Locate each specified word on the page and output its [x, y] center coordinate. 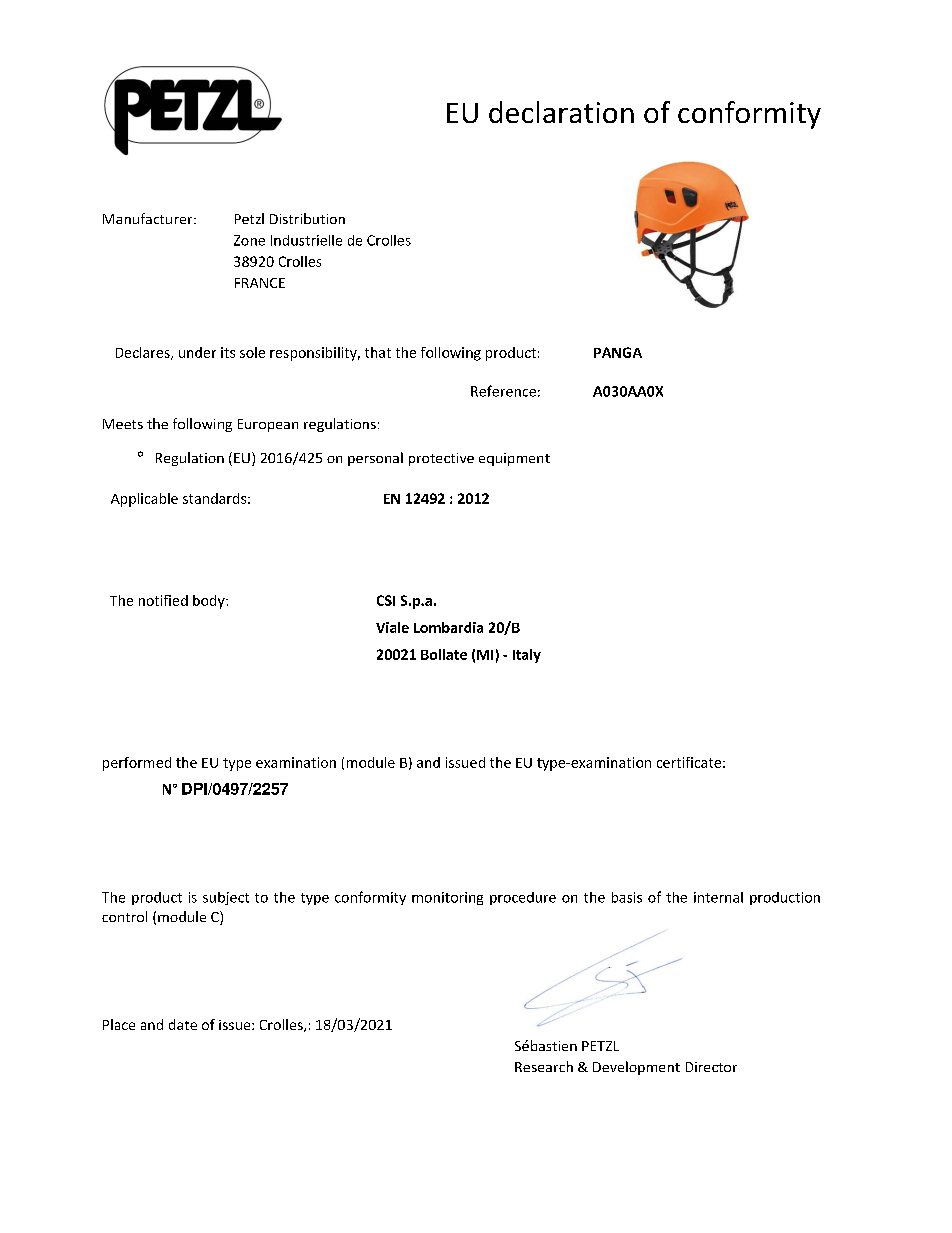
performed [137, 764]
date [183, 1024]
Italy [527, 656]
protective [441, 459]
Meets [123, 424]
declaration [561, 112]
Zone [249, 240]
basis [627, 897]
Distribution [307, 218]
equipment [514, 459]
